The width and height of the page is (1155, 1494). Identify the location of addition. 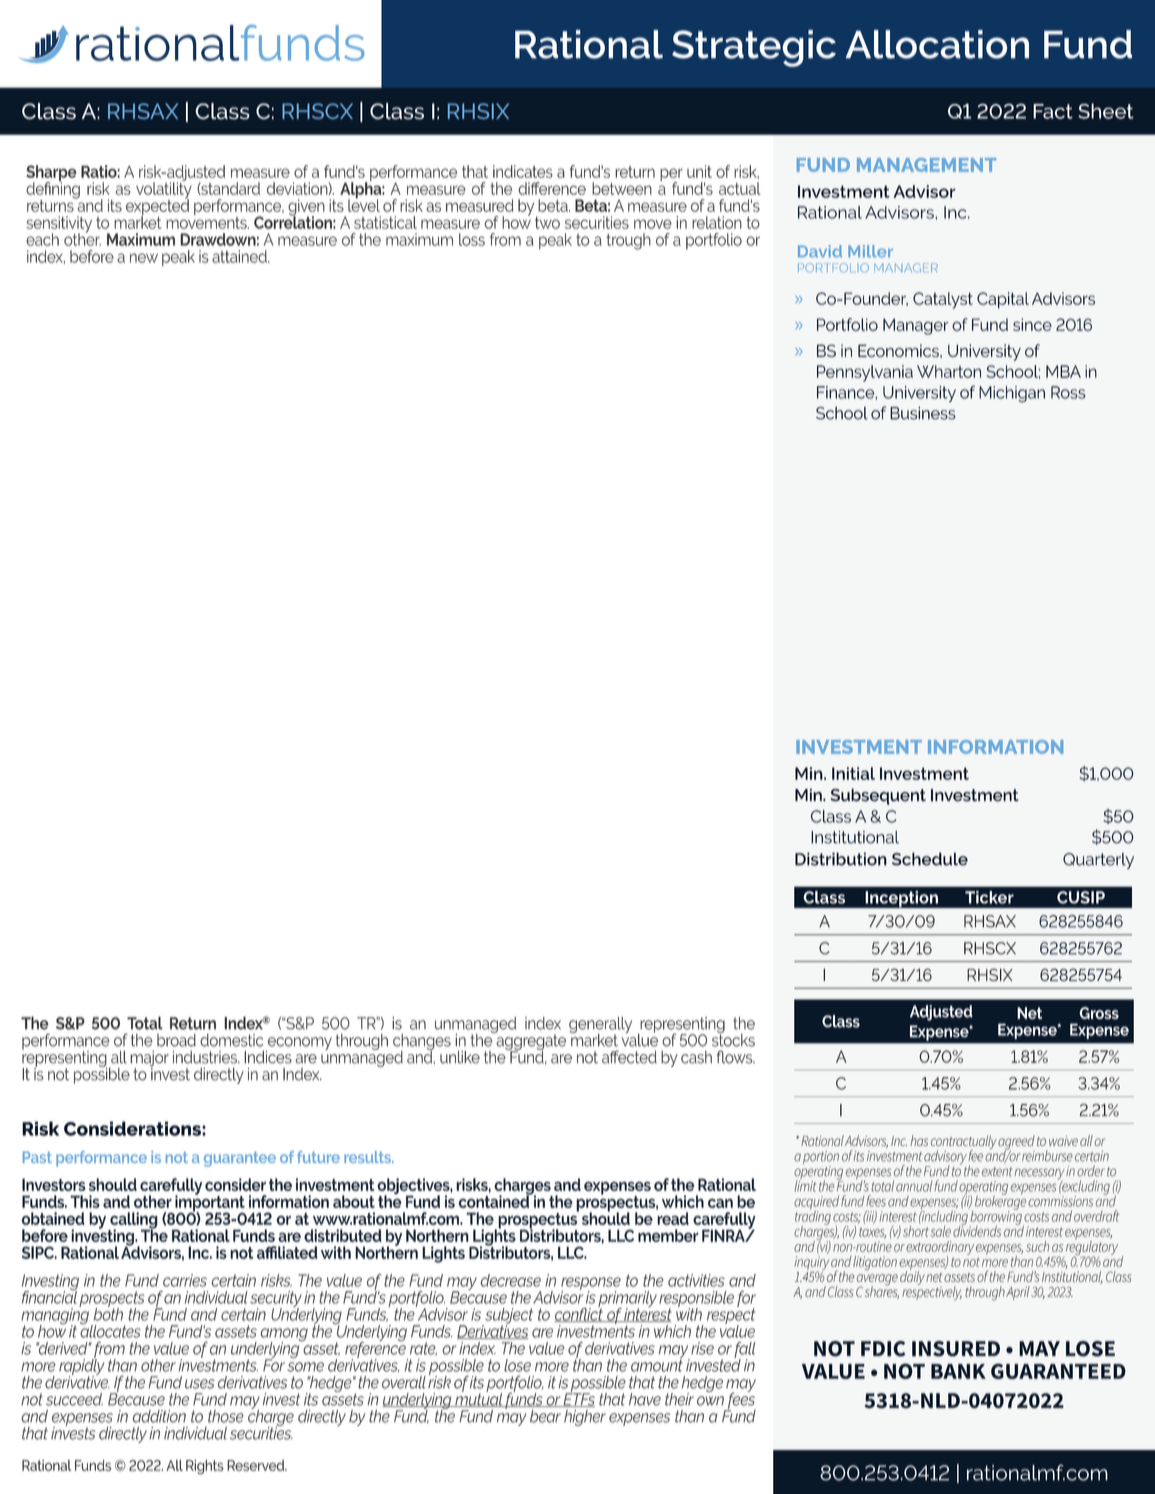
(159, 1416).
